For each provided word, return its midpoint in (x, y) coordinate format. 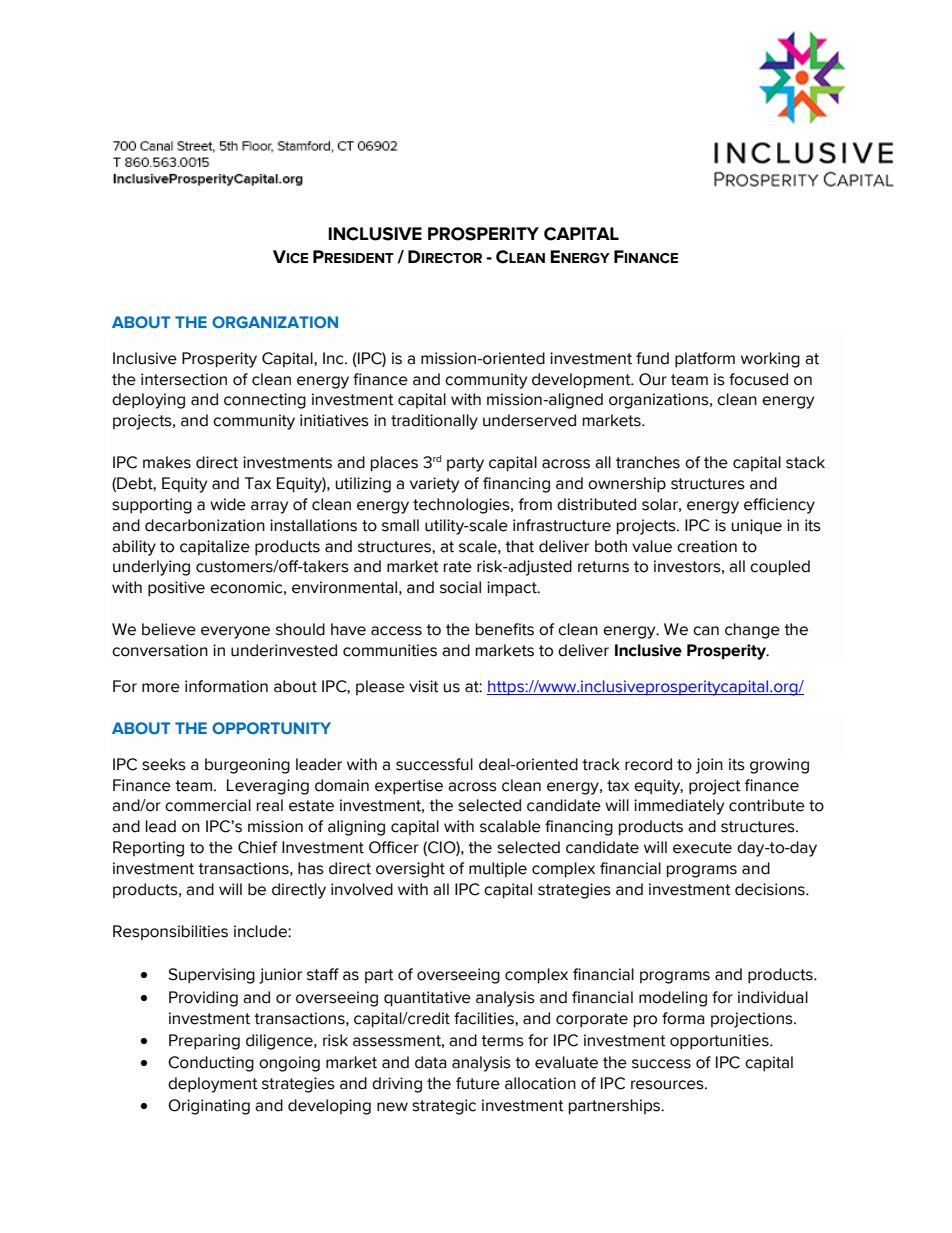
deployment (213, 1085)
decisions (771, 889)
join (709, 766)
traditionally (434, 422)
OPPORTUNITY (271, 728)
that (519, 546)
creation (707, 546)
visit (424, 686)
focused (758, 379)
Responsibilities (170, 932)
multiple (498, 869)
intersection (184, 379)
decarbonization (205, 525)
